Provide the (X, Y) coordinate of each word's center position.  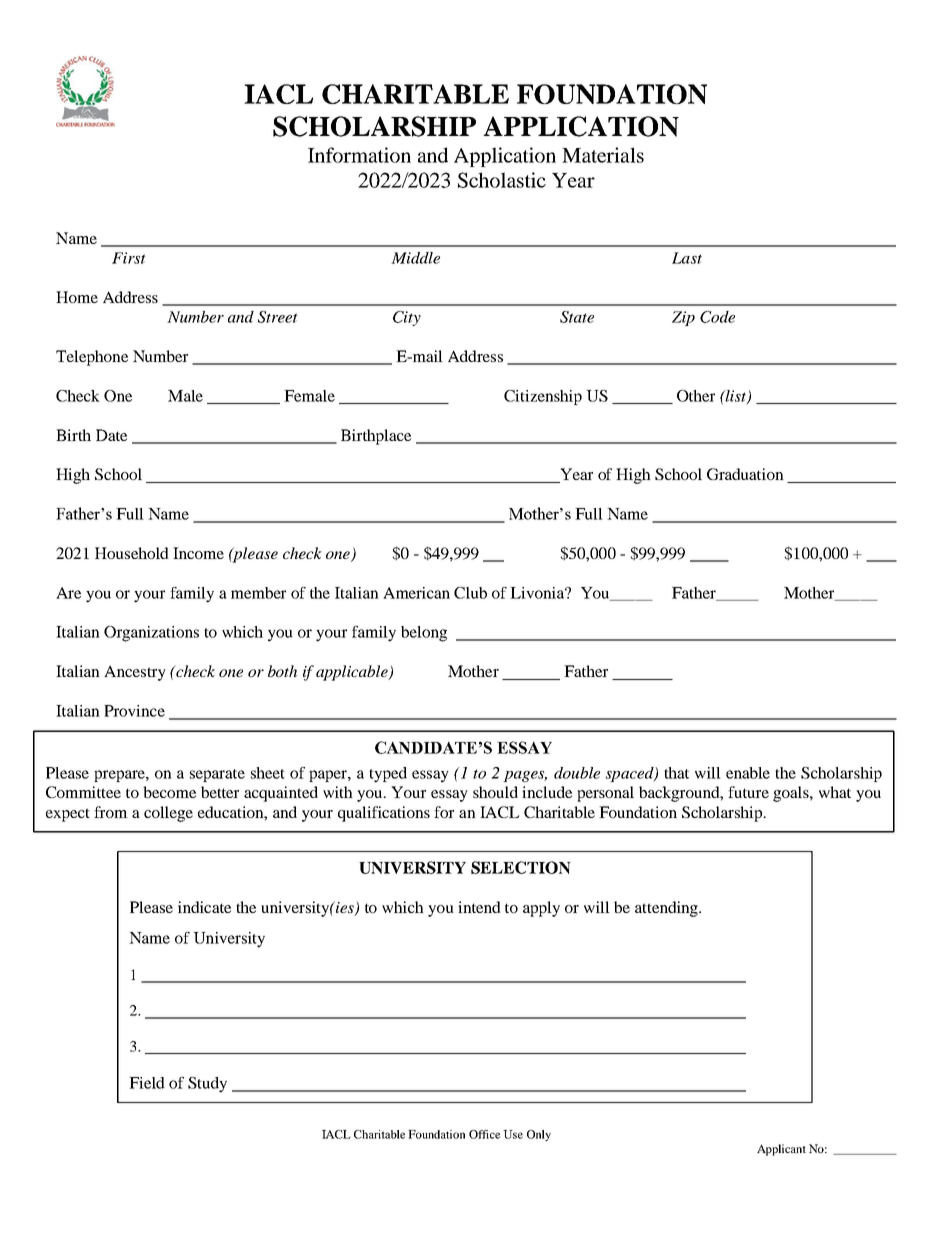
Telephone (92, 358)
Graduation (745, 474)
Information (359, 155)
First (129, 258)
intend (479, 907)
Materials (603, 155)
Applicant (781, 1150)
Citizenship (543, 397)
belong (424, 634)
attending (667, 909)
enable (748, 773)
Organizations (151, 634)
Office (484, 1134)
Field (147, 1083)
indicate (204, 907)
